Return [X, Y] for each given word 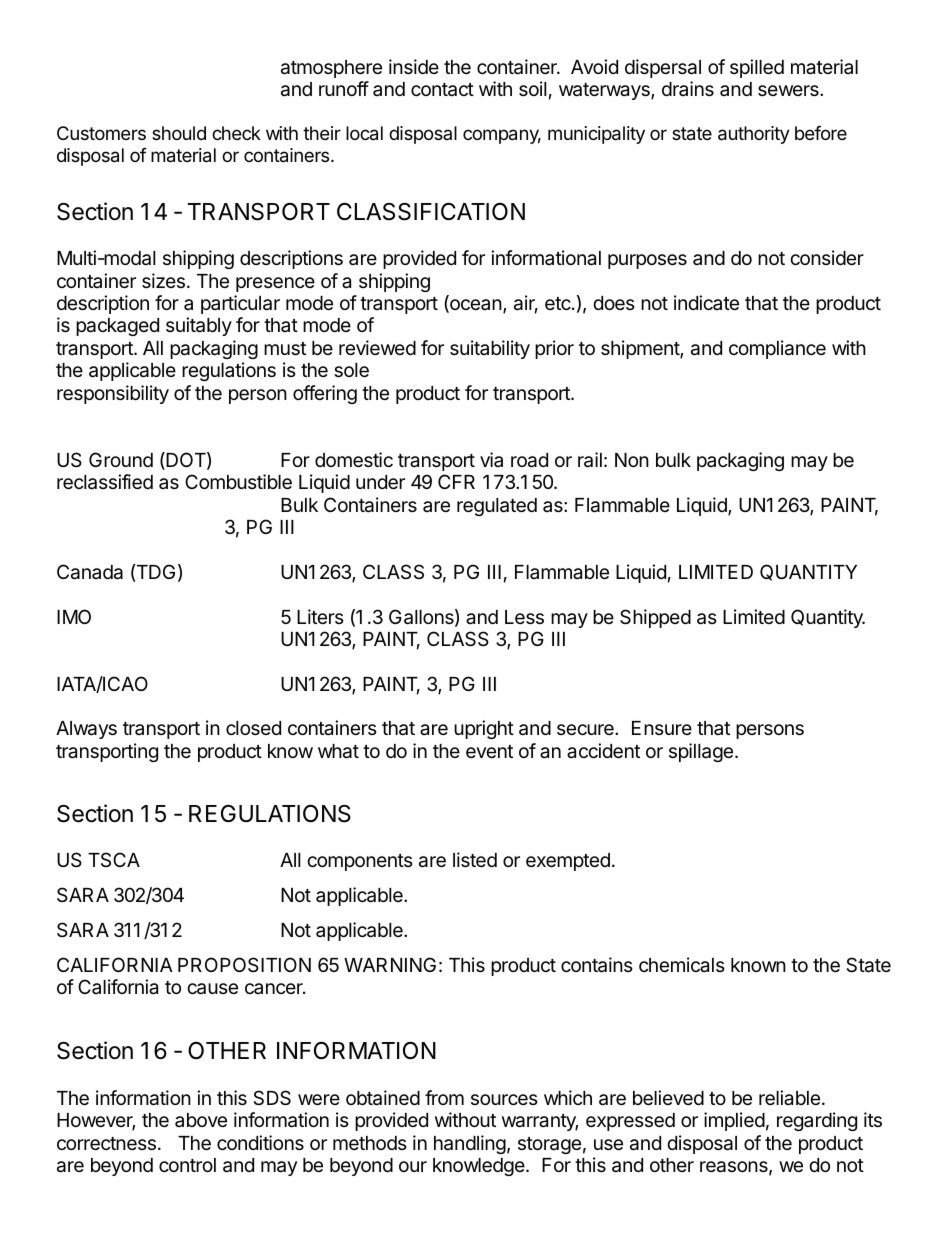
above [201, 1120]
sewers [789, 90]
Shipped [655, 618]
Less [524, 617]
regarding [817, 1121]
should [179, 133]
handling [470, 1144]
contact [442, 90]
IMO [74, 616]
